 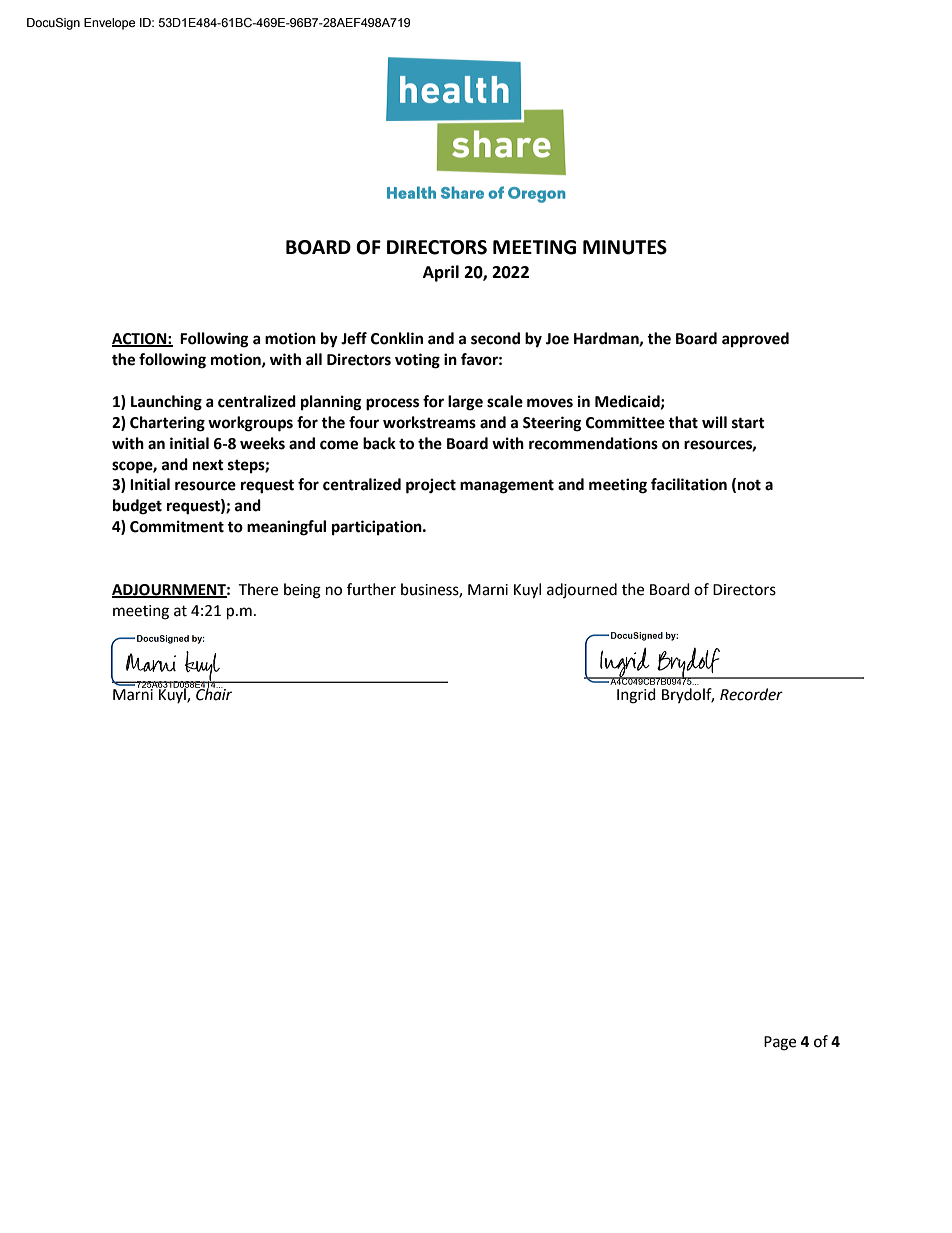 What do you see at coordinates (625, 247) in the screenshot?
I see `MINUTES` at bounding box center [625, 247].
